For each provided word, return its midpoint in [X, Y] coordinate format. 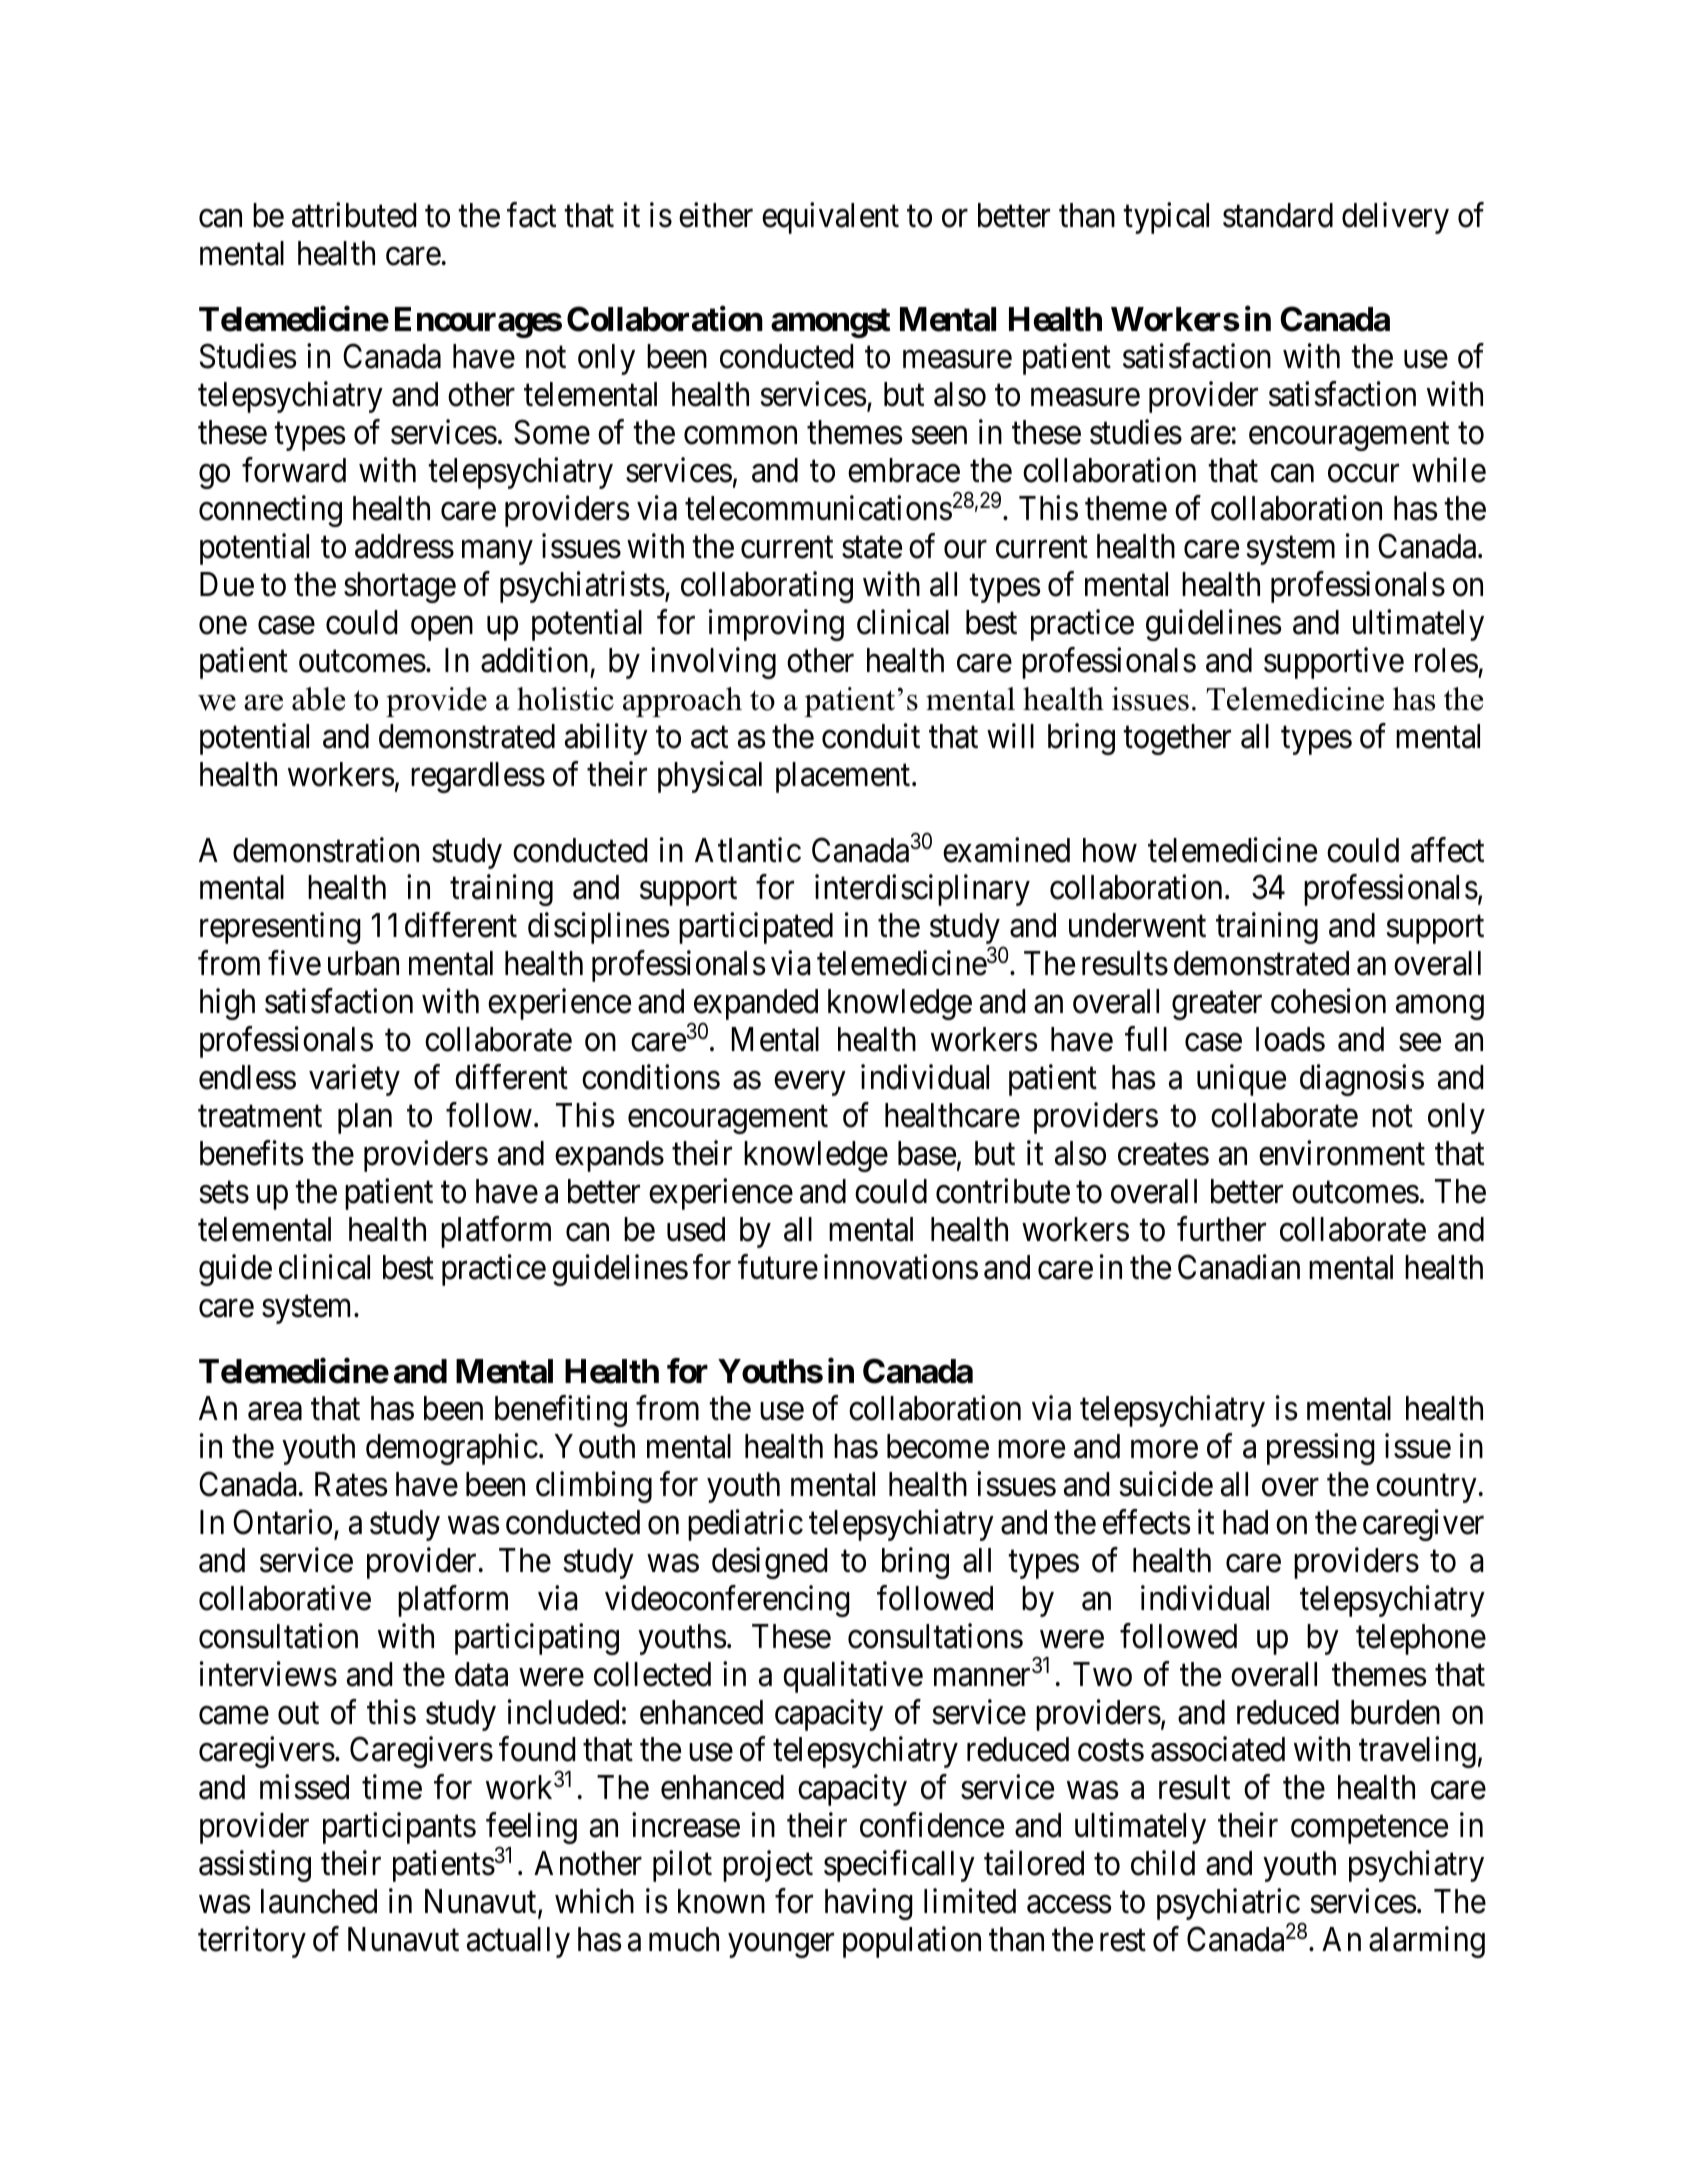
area [275, 1412]
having [869, 1904]
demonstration [326, 850]
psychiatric [1228, 1906]
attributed [354, 215]
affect [1447, 850]
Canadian [1239, 1267]
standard [1278, 215]
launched [319, 1901]
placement [844, 777]
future [778, 1267]
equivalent [830, 218]
